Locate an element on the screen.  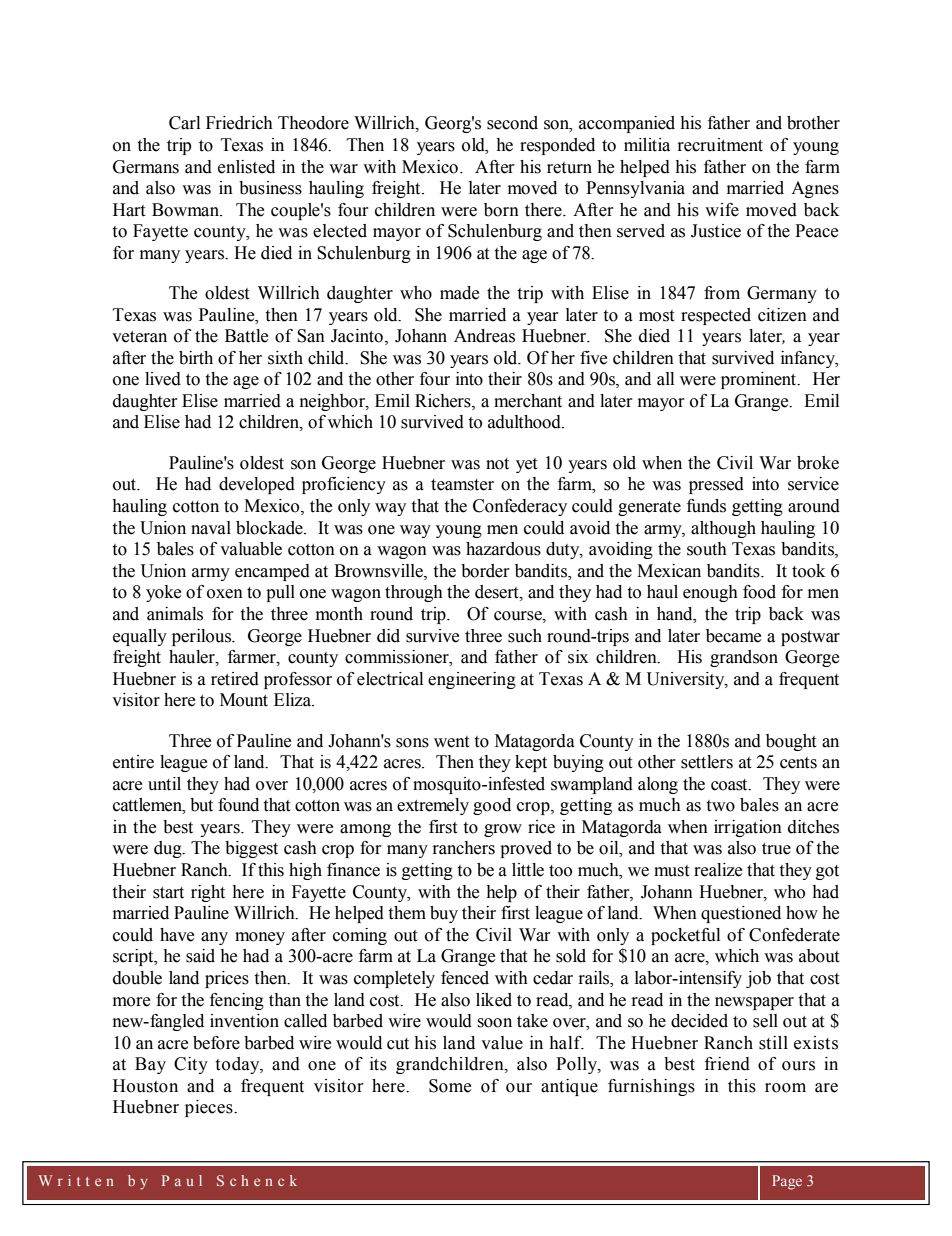
merchant is located at coordinates (528, 401).
